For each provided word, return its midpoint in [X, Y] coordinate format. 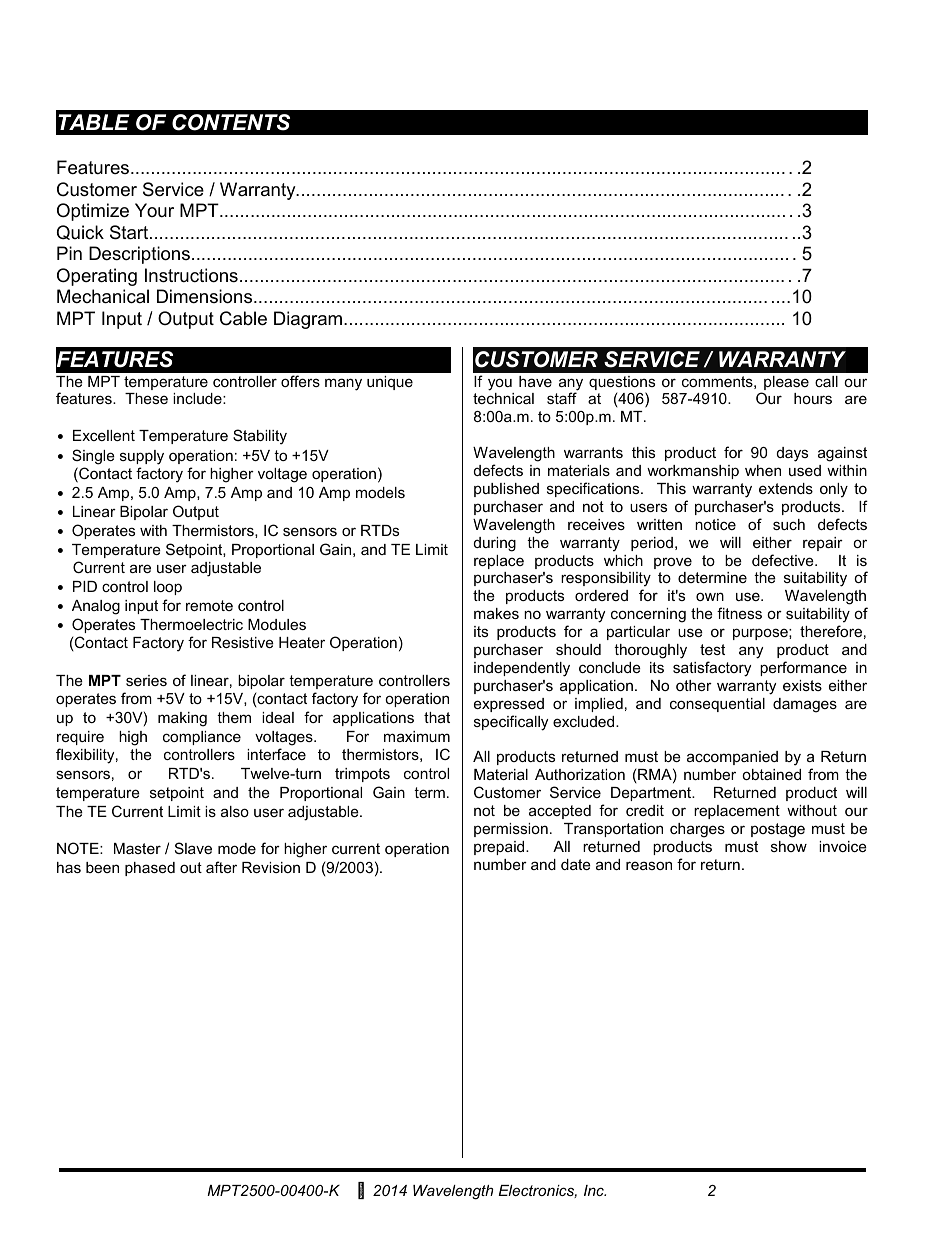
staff [562, 398]
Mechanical [103, 296]
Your [154, 210]
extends [786, 488]
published [506, 490]
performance [803, 668]
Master [137, 848]
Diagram [308, 320]
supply [142, 457]
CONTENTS [231, 122]
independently [522, 669]
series [146, 680]
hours [813, 398]
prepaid [500, 848]
